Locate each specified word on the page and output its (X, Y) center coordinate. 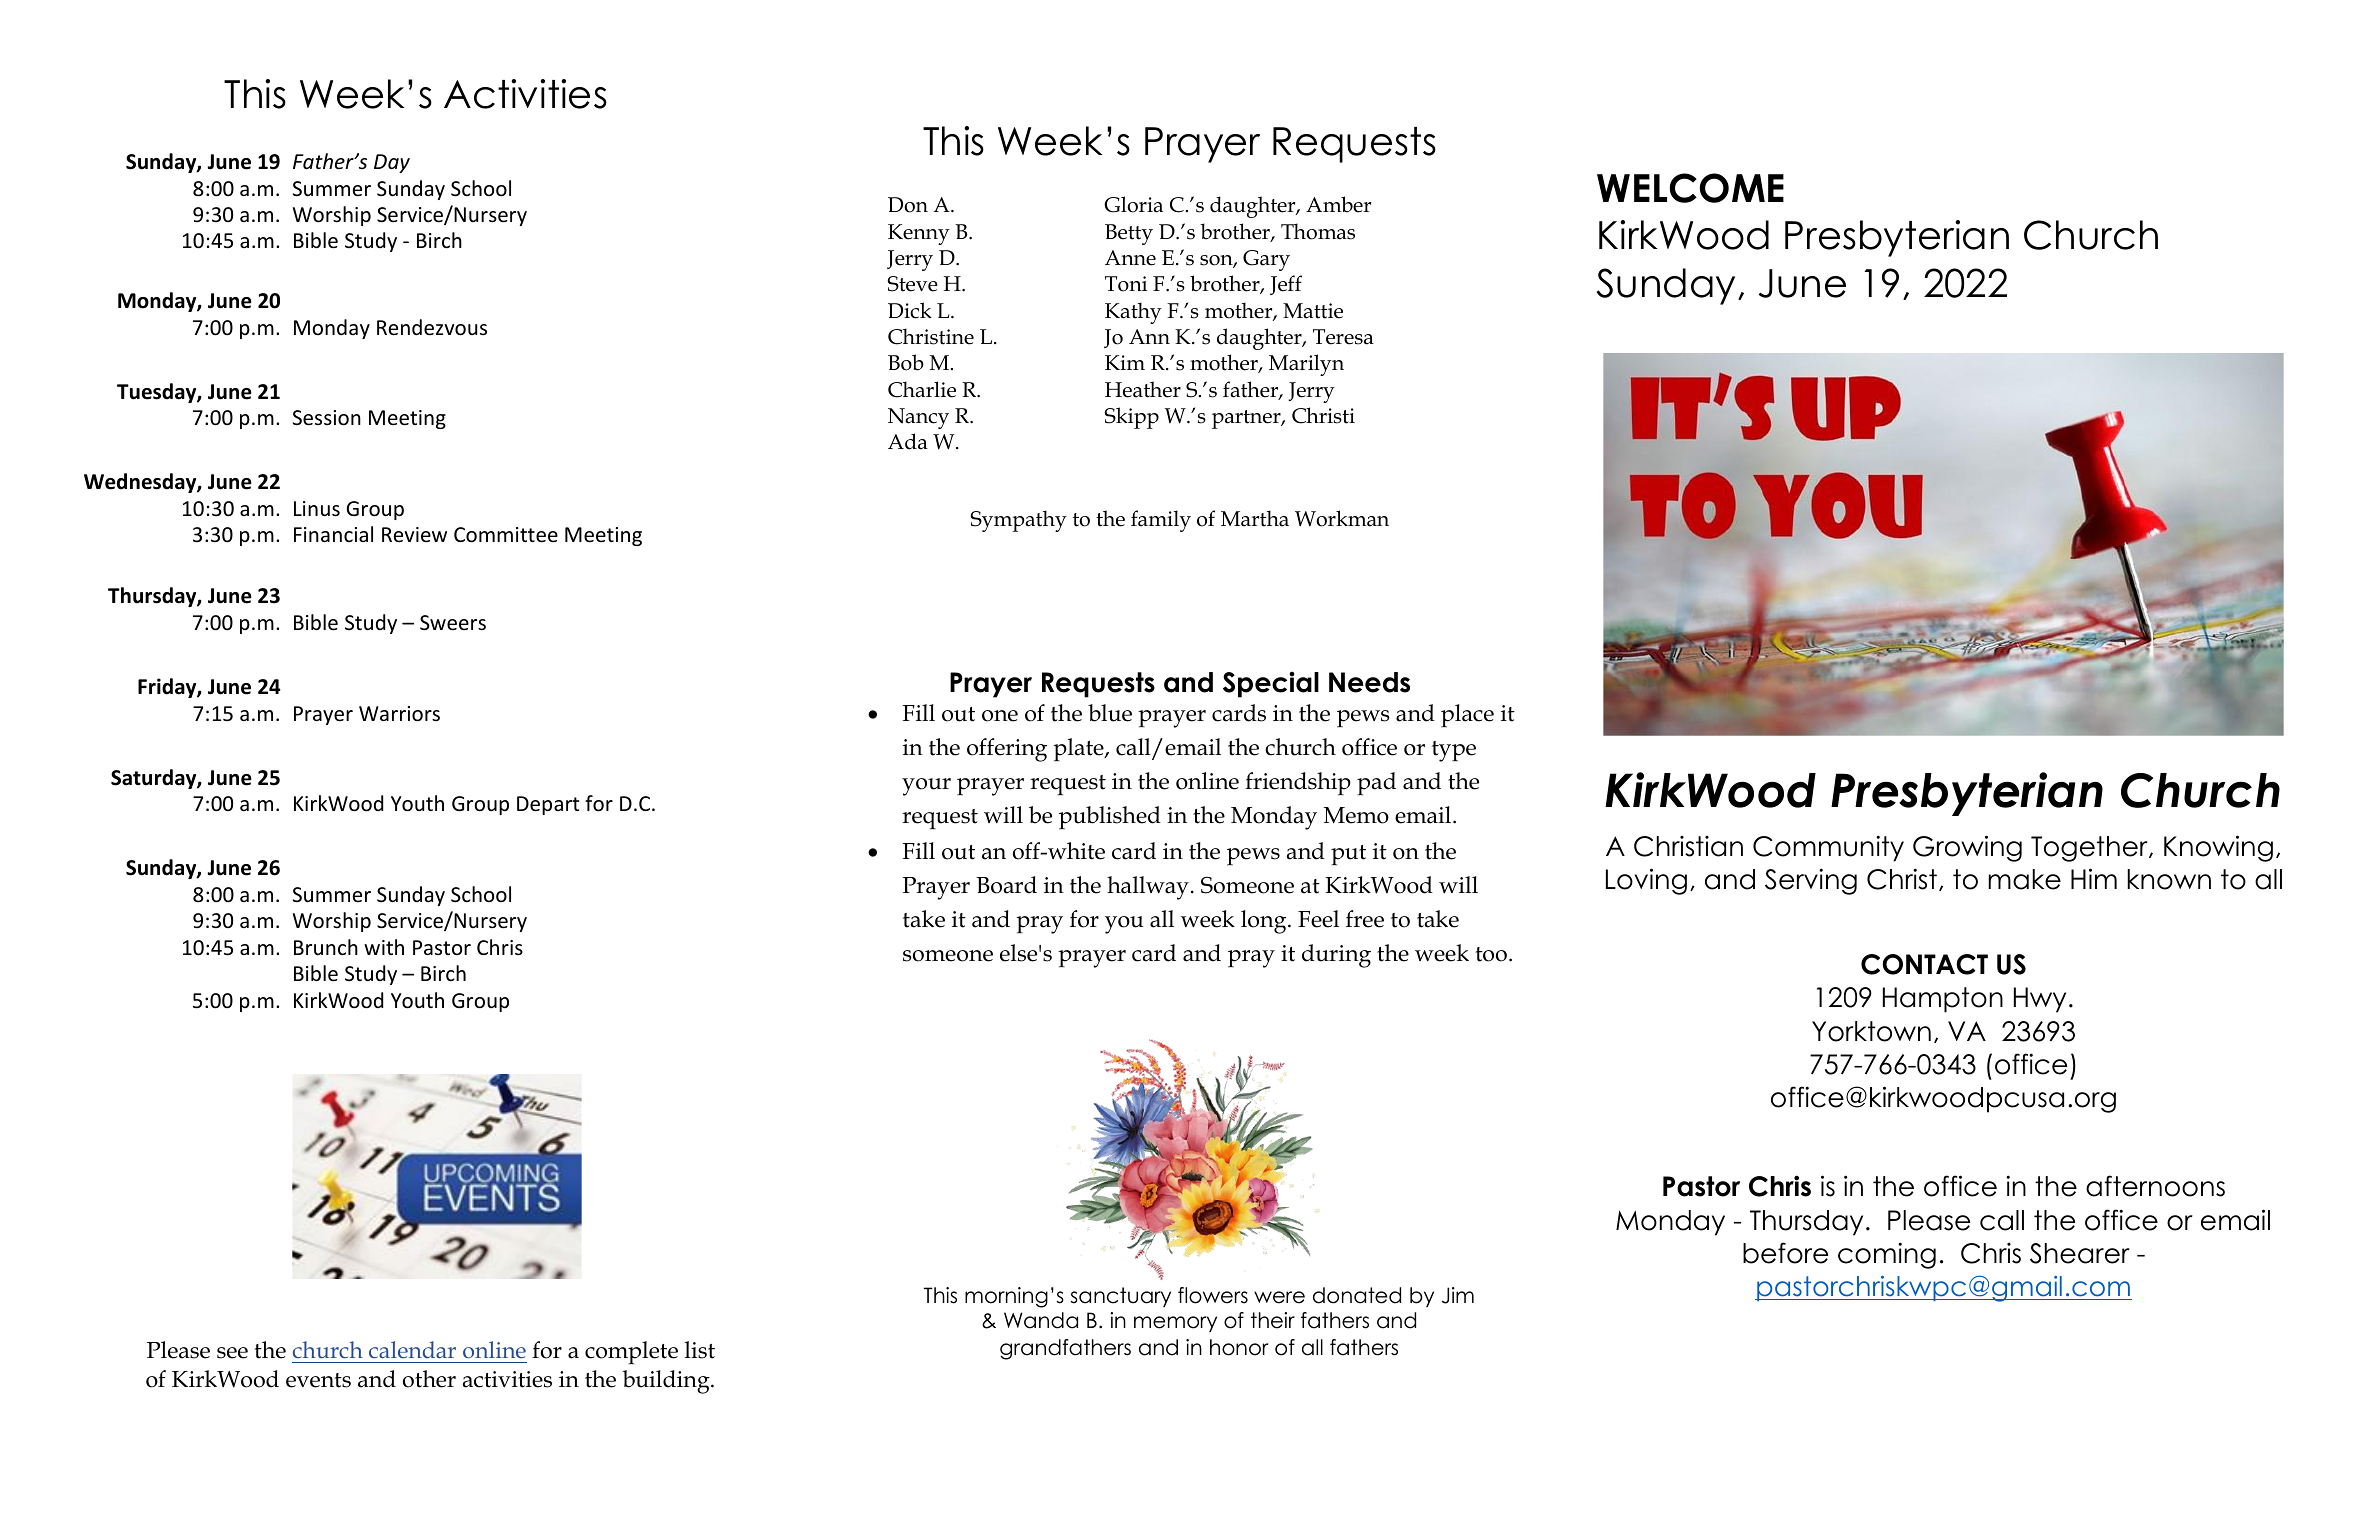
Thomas (1318, 231)
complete (631, 1353)
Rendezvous (432, 327)
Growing (1967, 848)
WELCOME (1690, 188)
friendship (1298, 784)
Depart (548, 805)
